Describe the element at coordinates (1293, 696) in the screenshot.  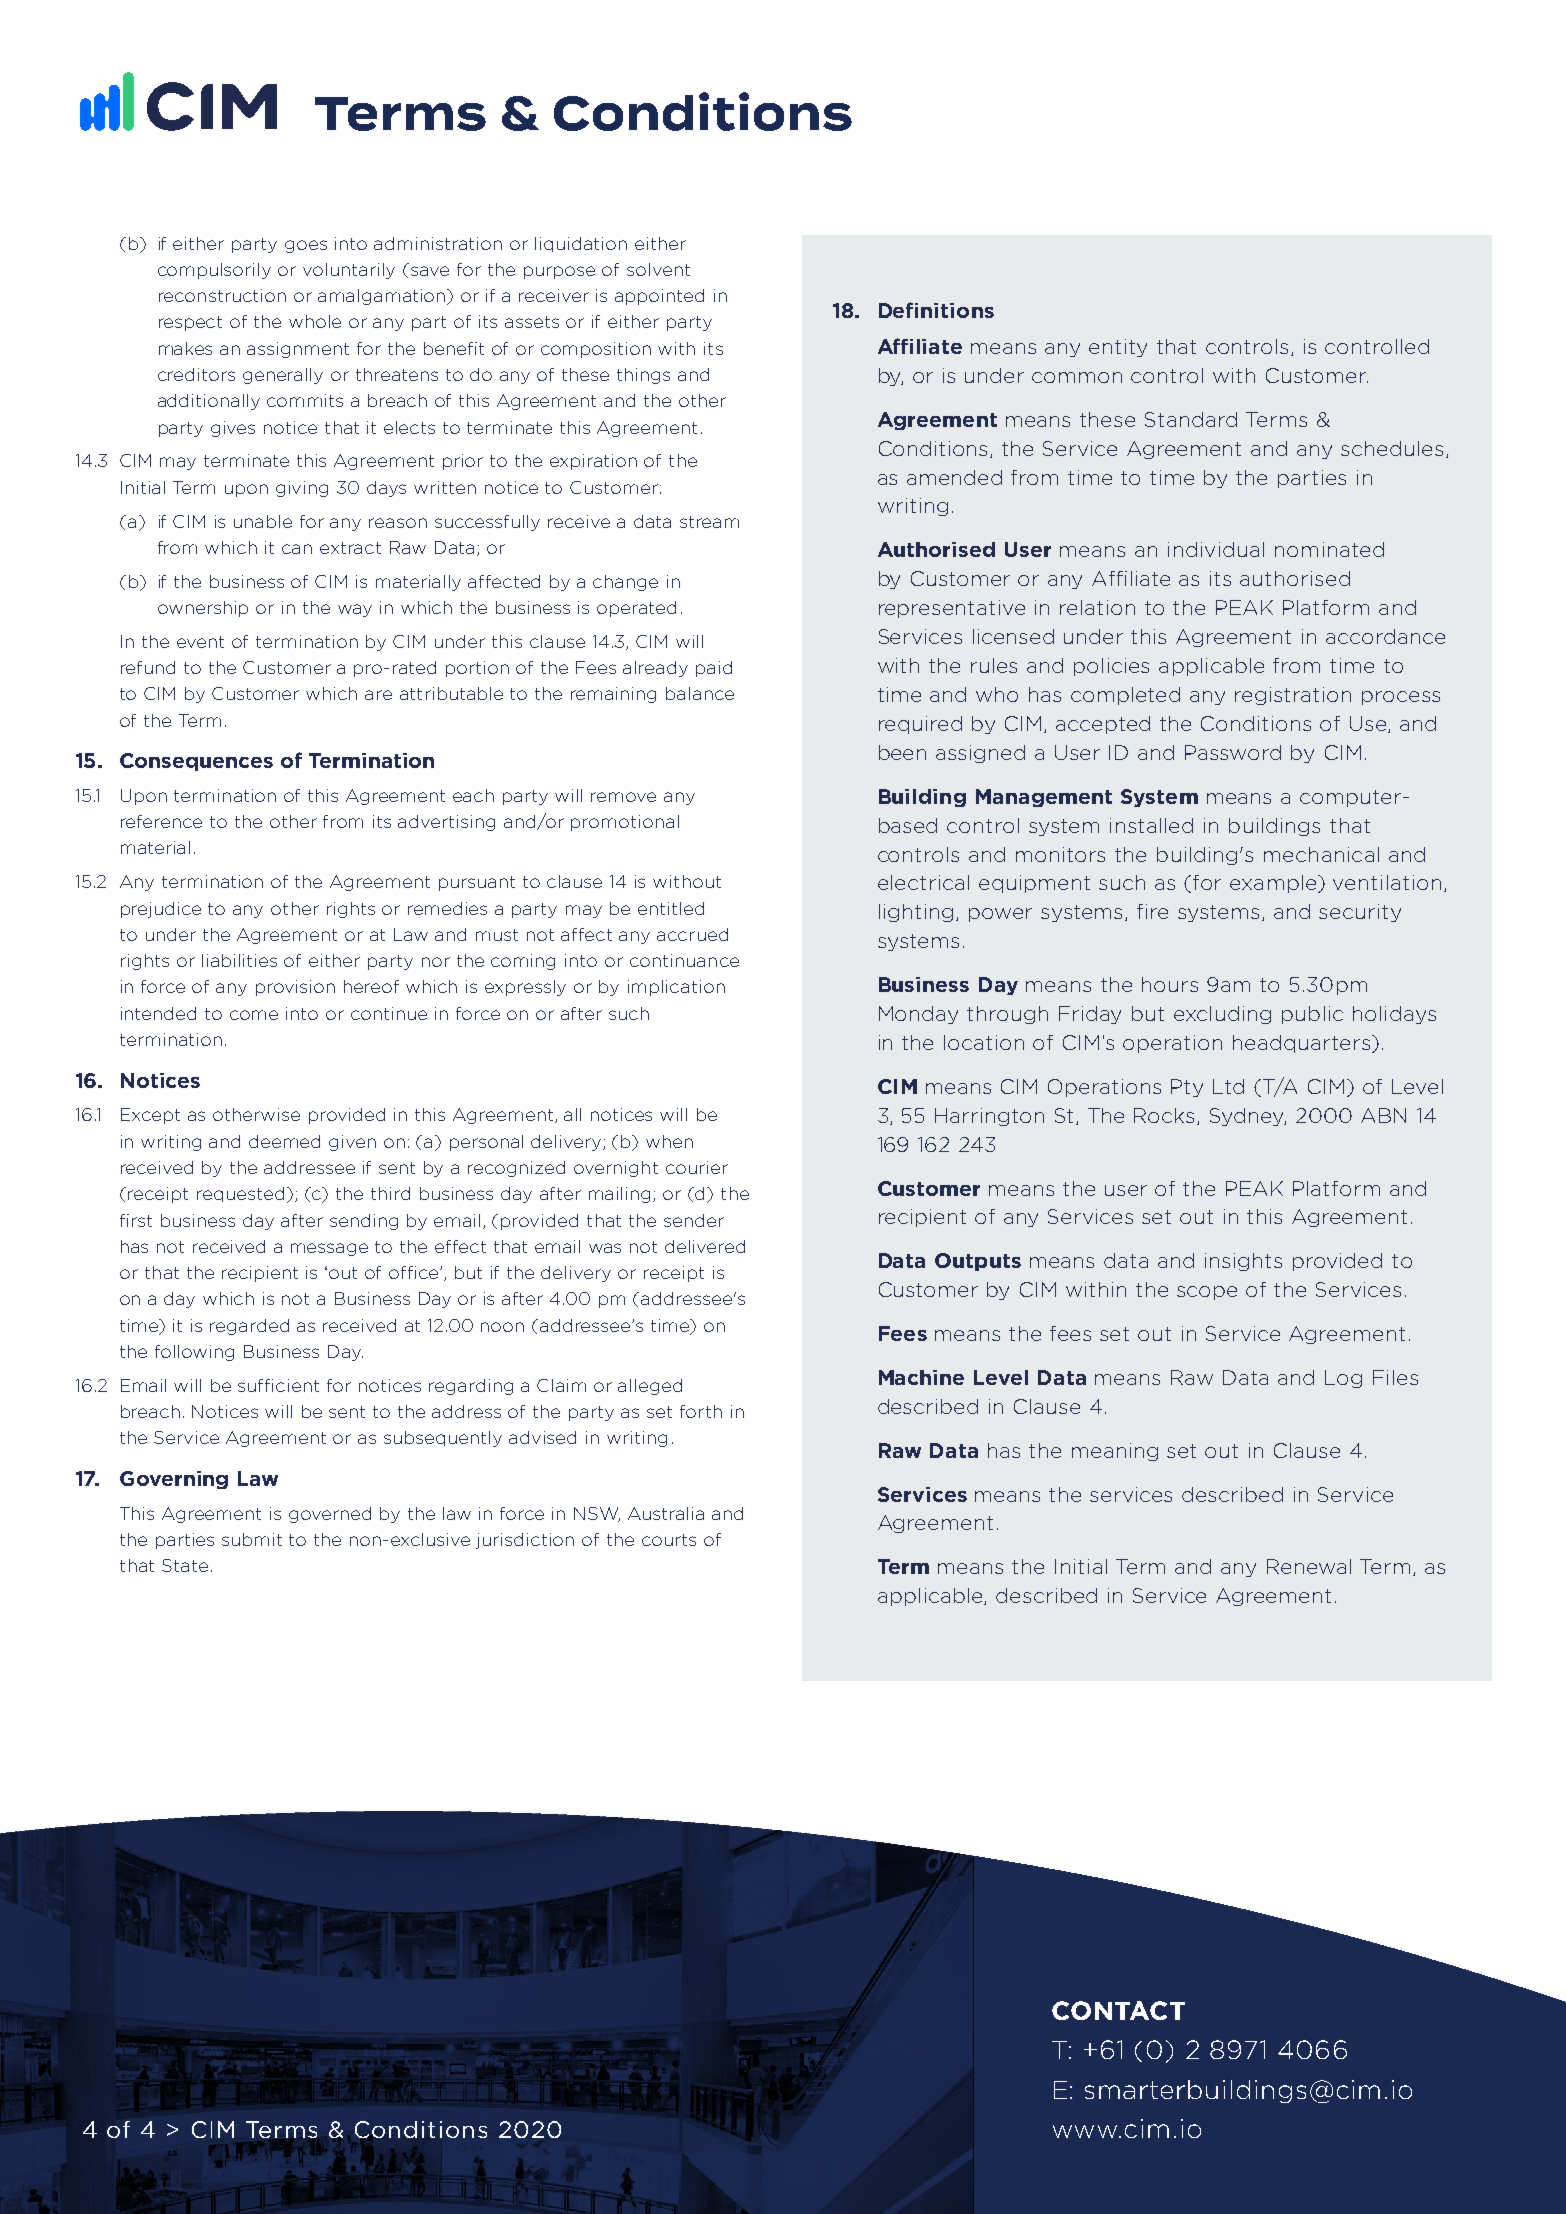
I see `registration` at that location.
